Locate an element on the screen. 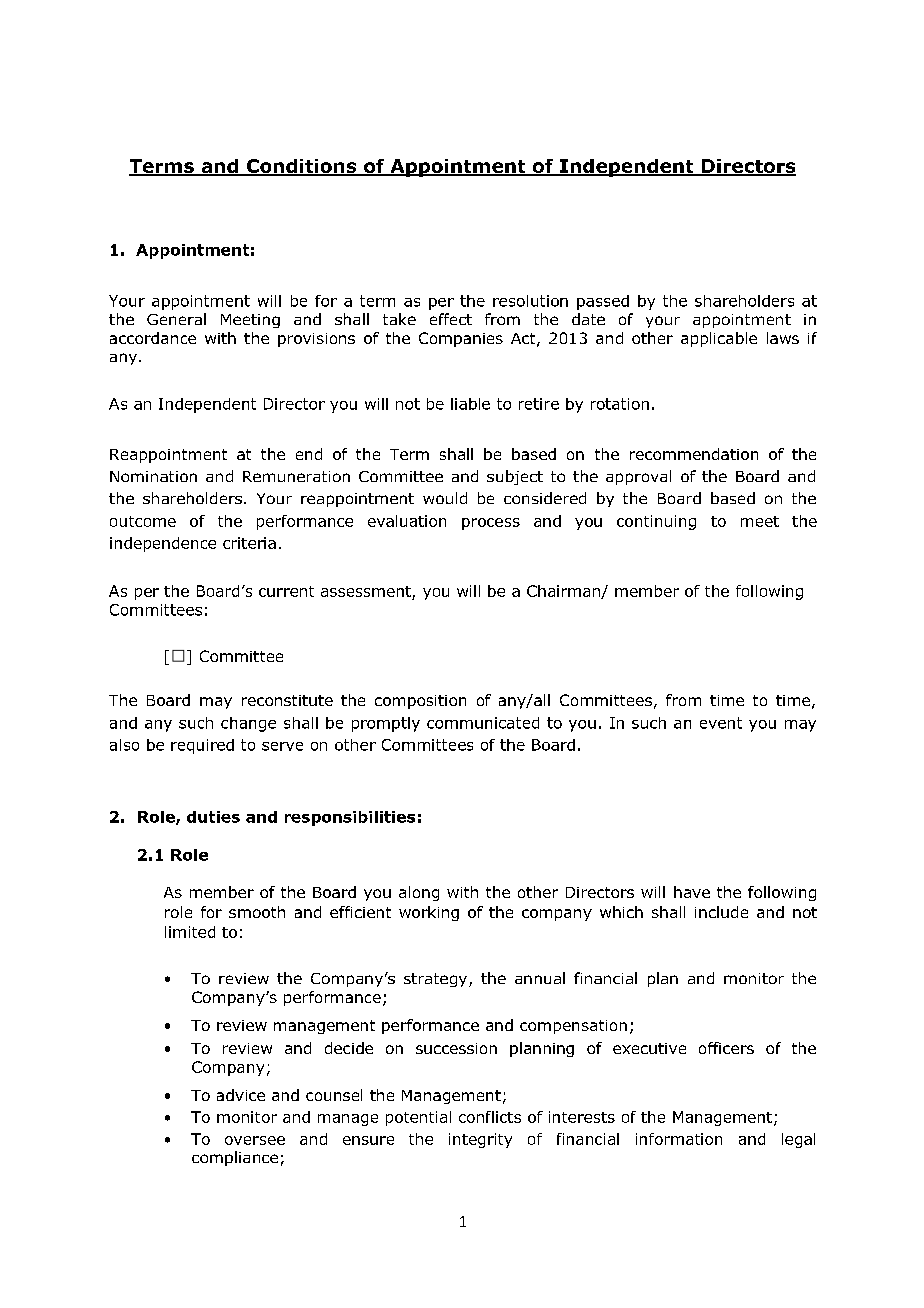 The image size is (924, 1308). integrity is located at coordinates (480, 1140).
